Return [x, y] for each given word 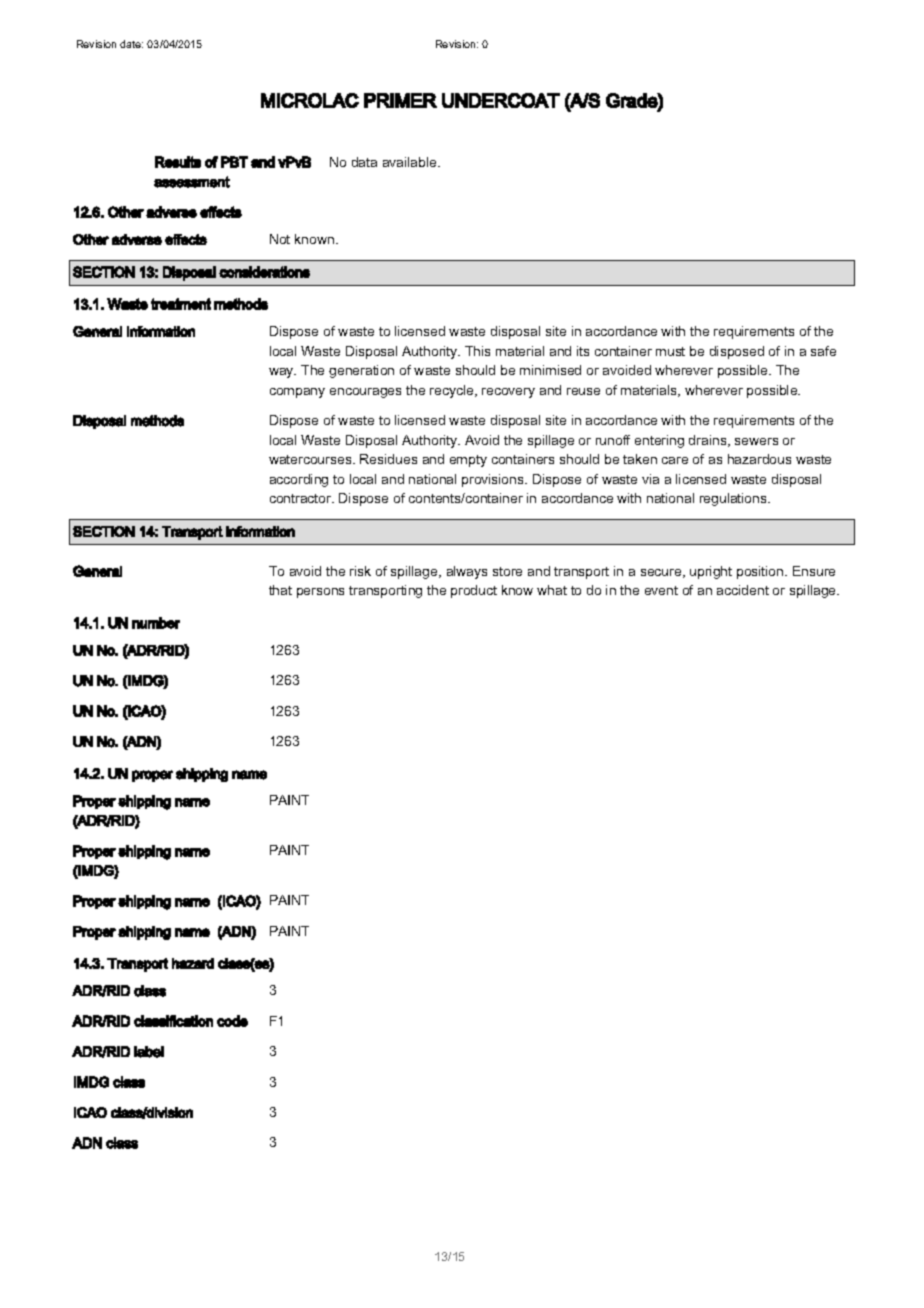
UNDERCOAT [501, 100]
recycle [453, 391]
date [131, 44]
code [232, 1021]
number [156, 623]
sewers [756, 441]
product [474, 591]
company [297, 393]
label [149, 1052]
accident [743, 590]
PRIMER [400, 100]
